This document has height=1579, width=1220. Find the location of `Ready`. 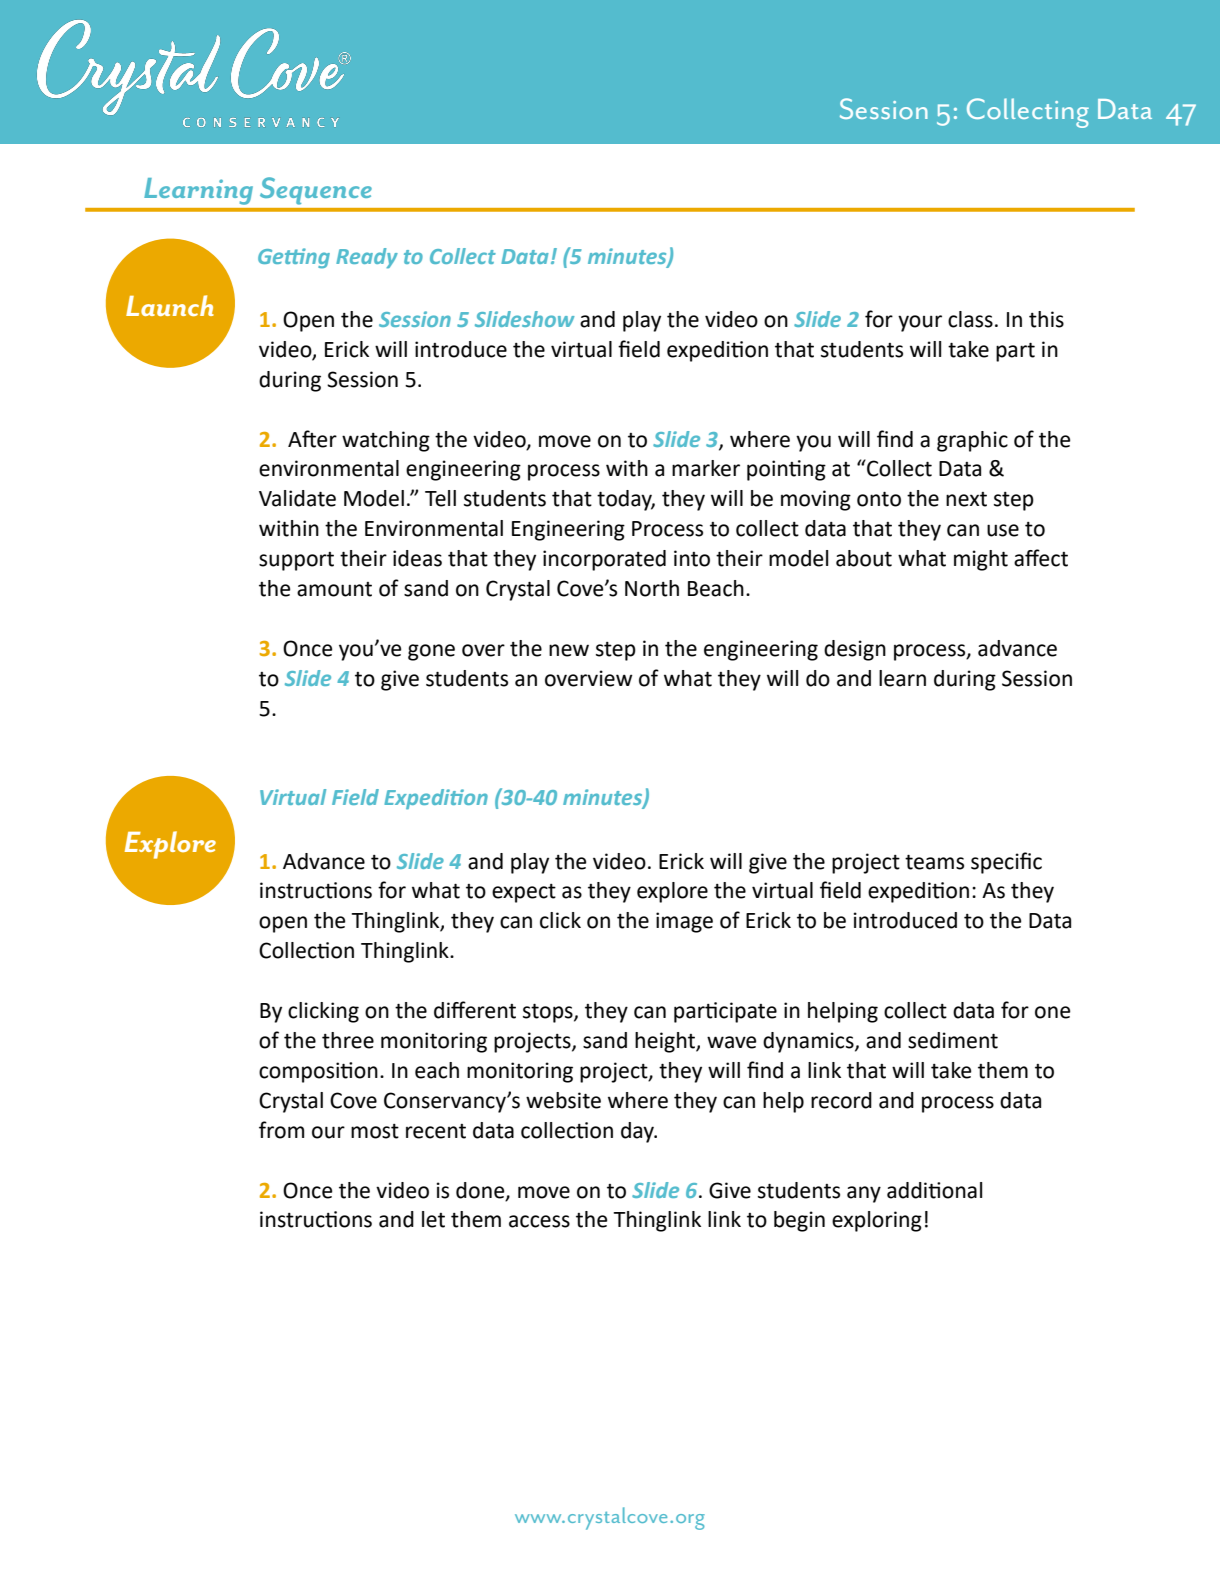

Ready is located at coordinates (367, 258).
